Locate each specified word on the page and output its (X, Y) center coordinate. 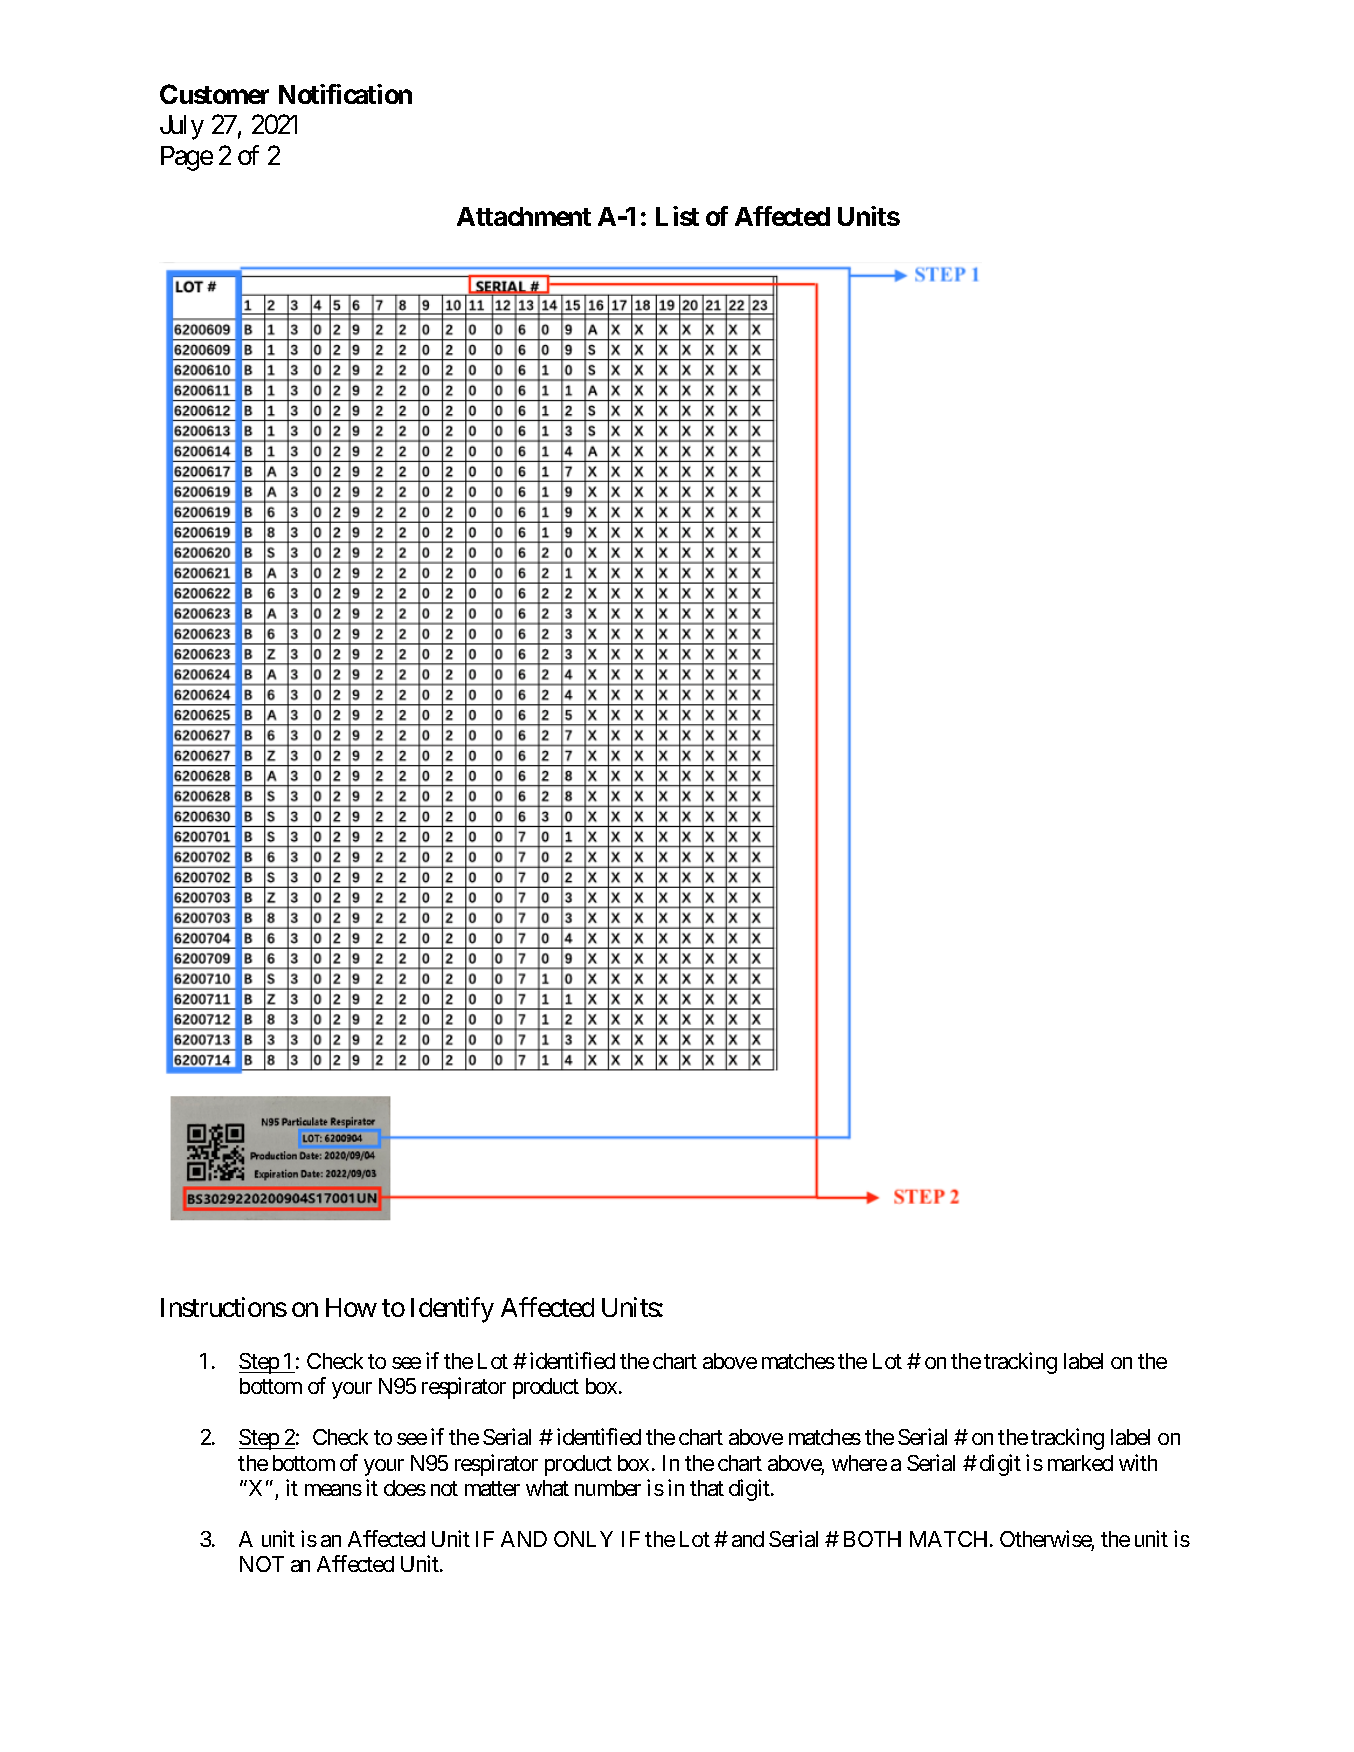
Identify (452, 1310)
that (707, 1488)
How (351, 1307)
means (333, 1490)
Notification (345, 94)
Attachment (524, 216)
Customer (214, 94)
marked (1080, 1463)
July (182, 127)
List (677, 216)
